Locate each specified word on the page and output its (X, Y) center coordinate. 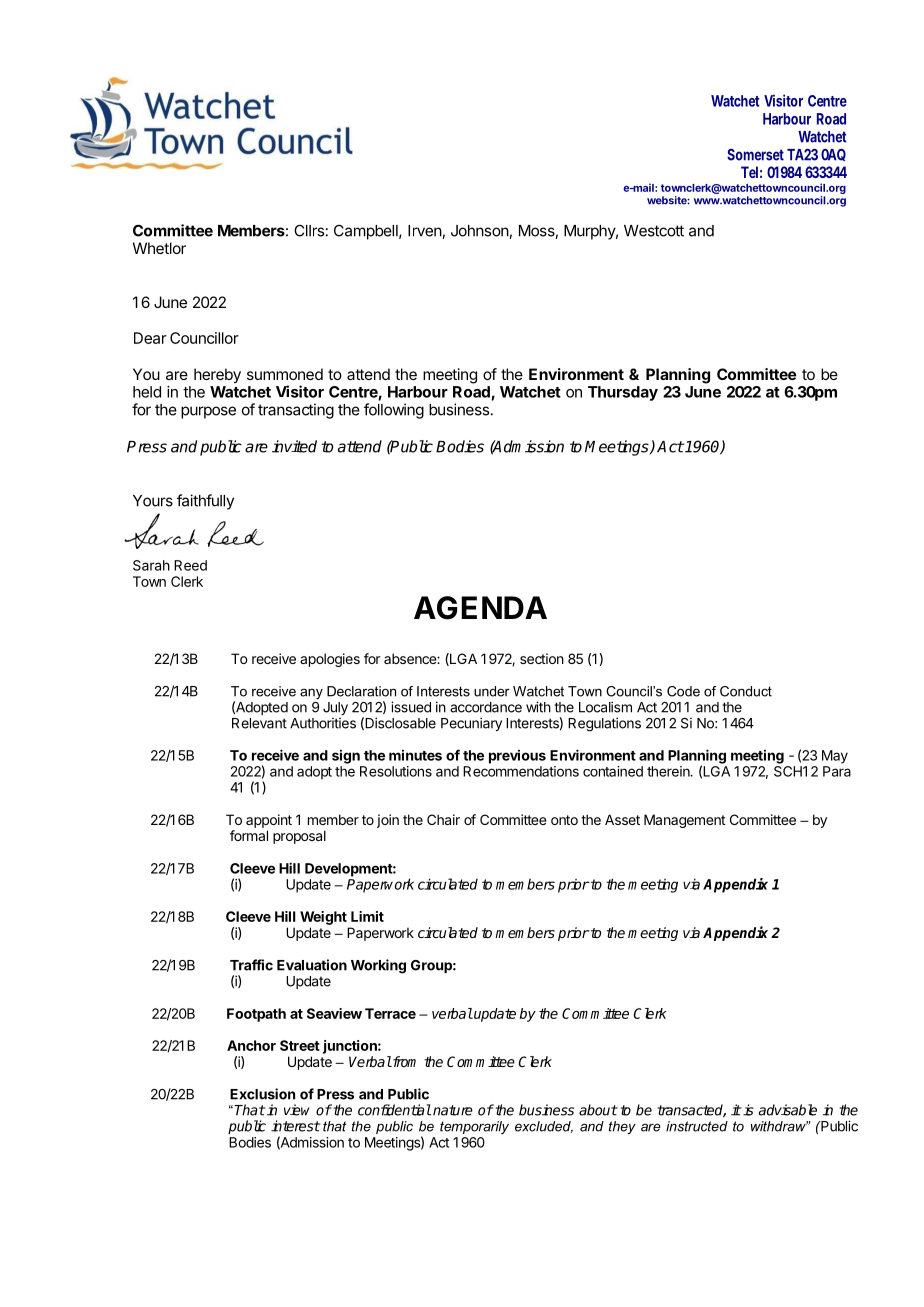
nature (453, 1110)
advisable (787, 1110)
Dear (150, 338)
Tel (749, 172)
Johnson (480, 231)
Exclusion (262, 1094)
